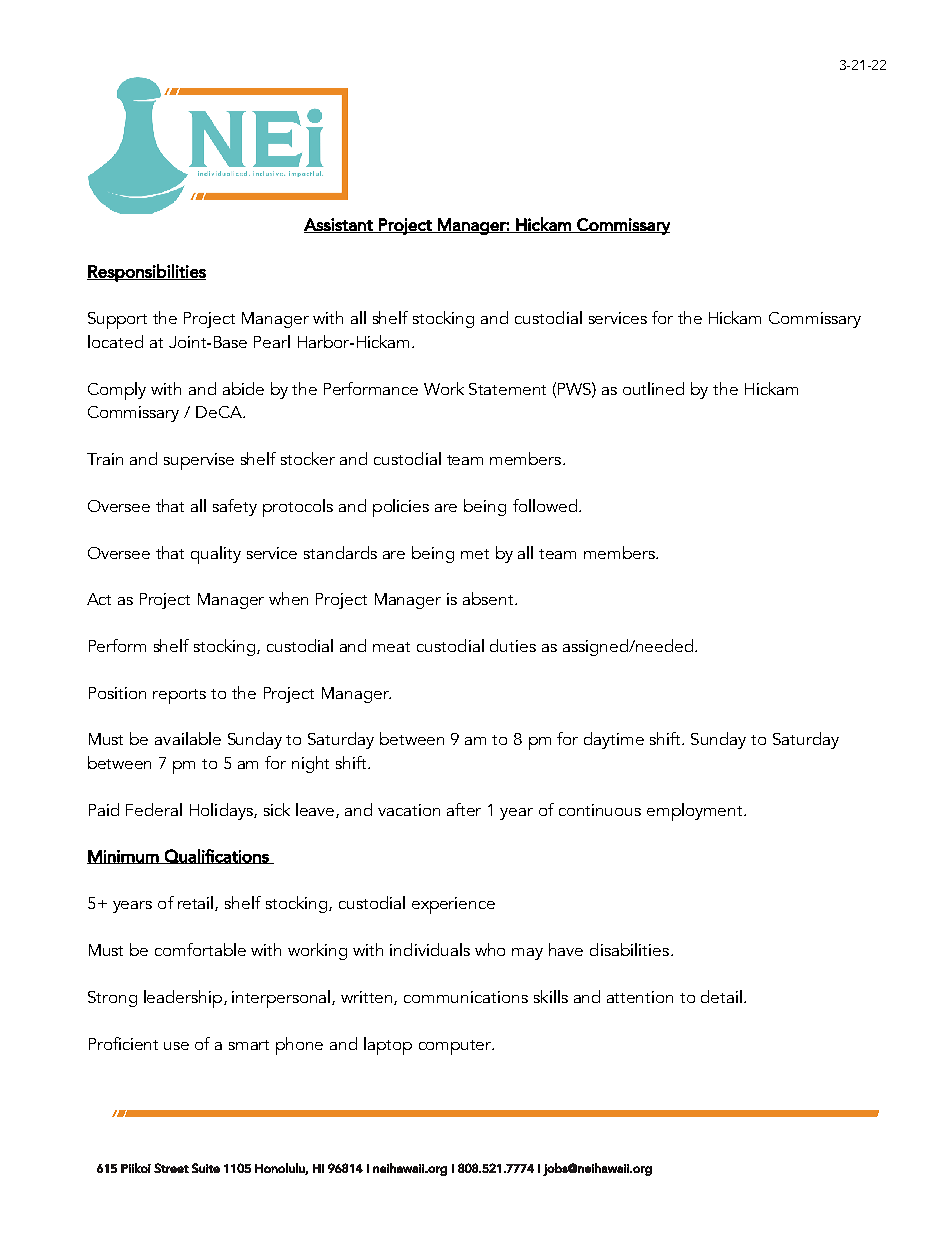 This image has height=1233, width=952. Describe the element at coordinates (391, 647) in the image. I see `meat` at that location.
